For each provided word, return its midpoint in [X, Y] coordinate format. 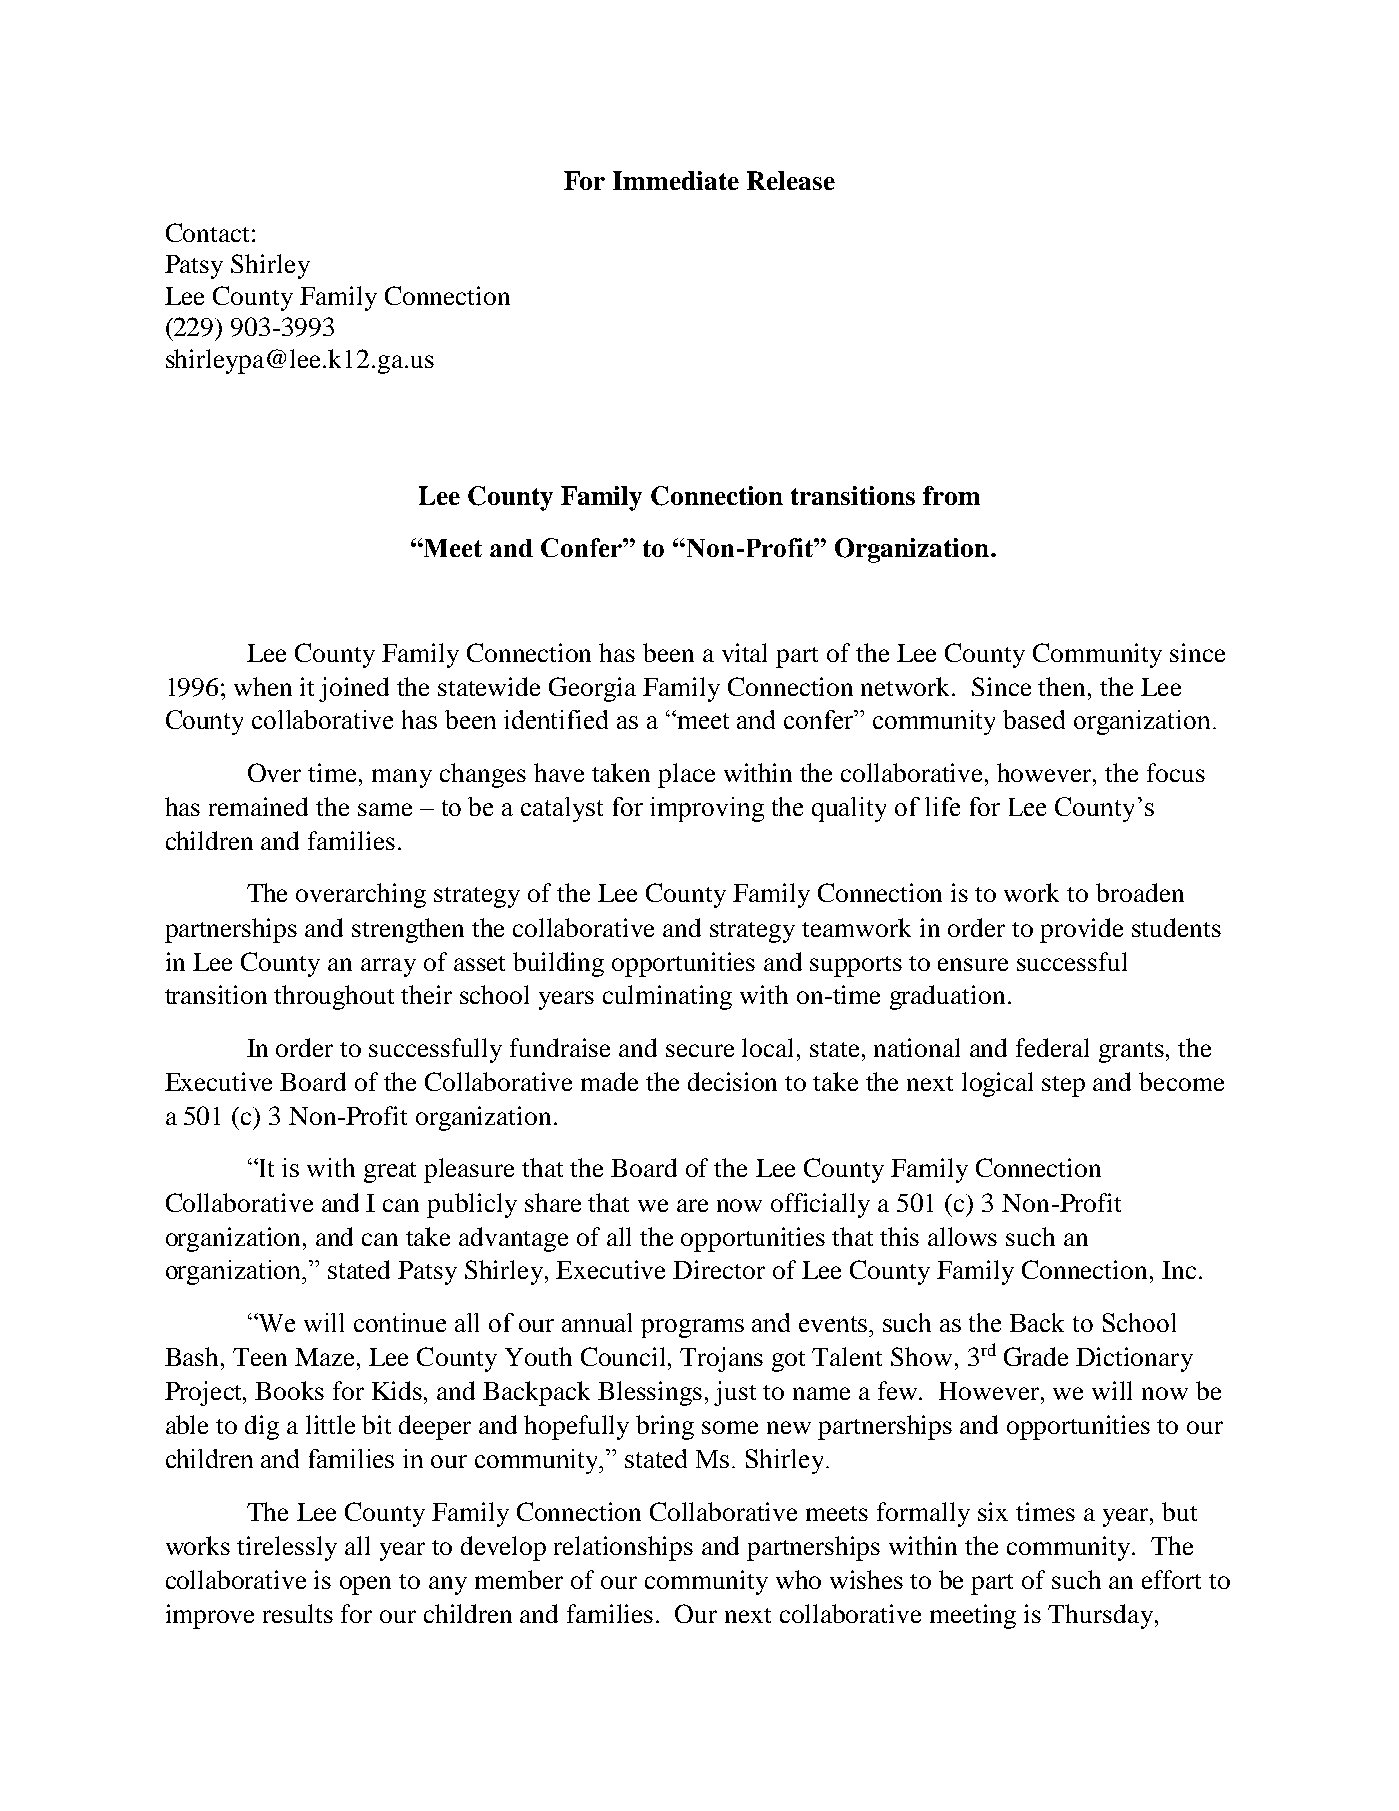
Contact [207, 232]
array [388, 967]
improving [707, 809]
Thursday [1100, 1616]
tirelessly [287, 1548]
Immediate [676, 180]
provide [1081, 930]
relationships [623, 1548]
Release [791, 180]
